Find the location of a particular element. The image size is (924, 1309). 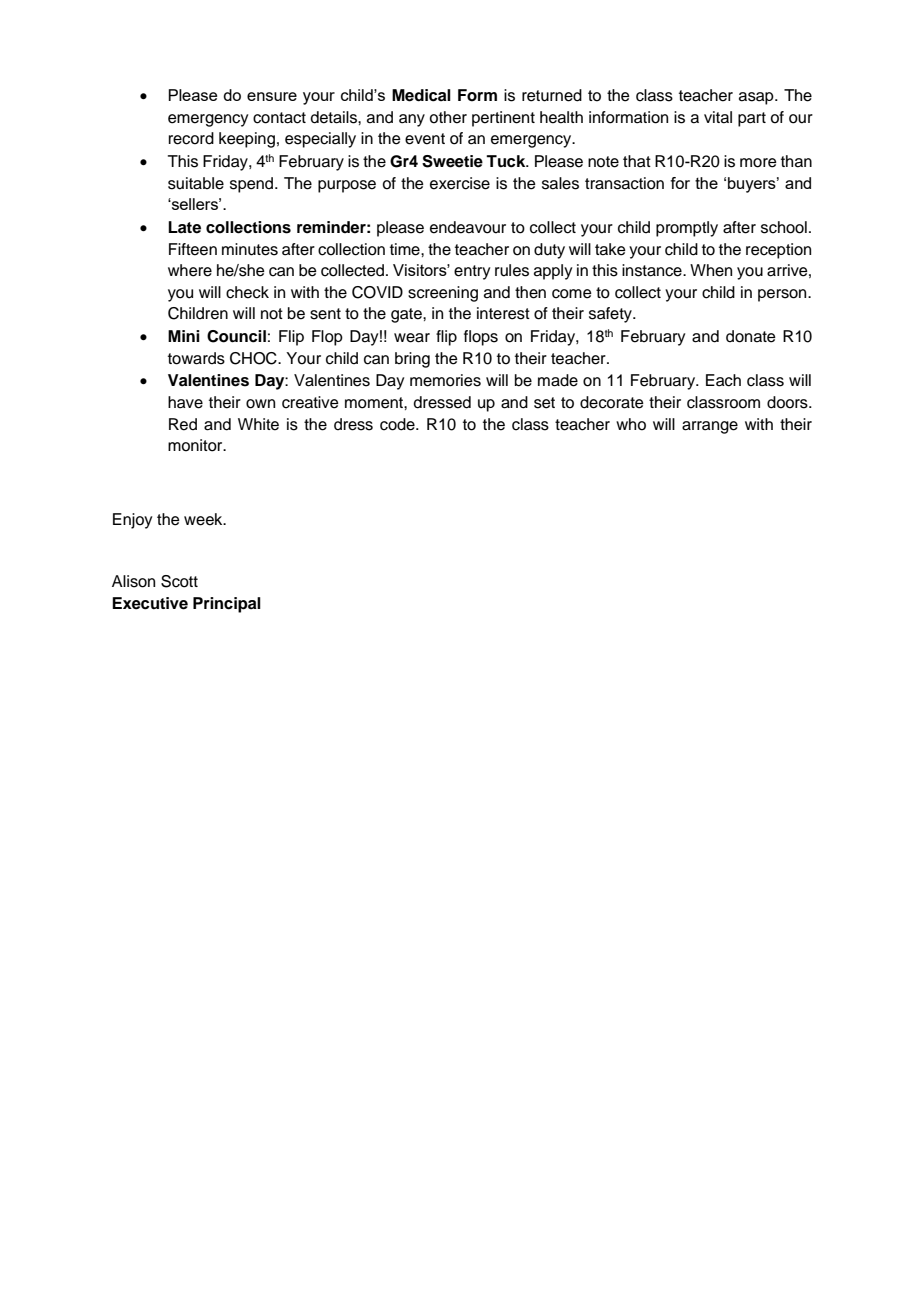

Scott is located at coordinates (179, 581).
